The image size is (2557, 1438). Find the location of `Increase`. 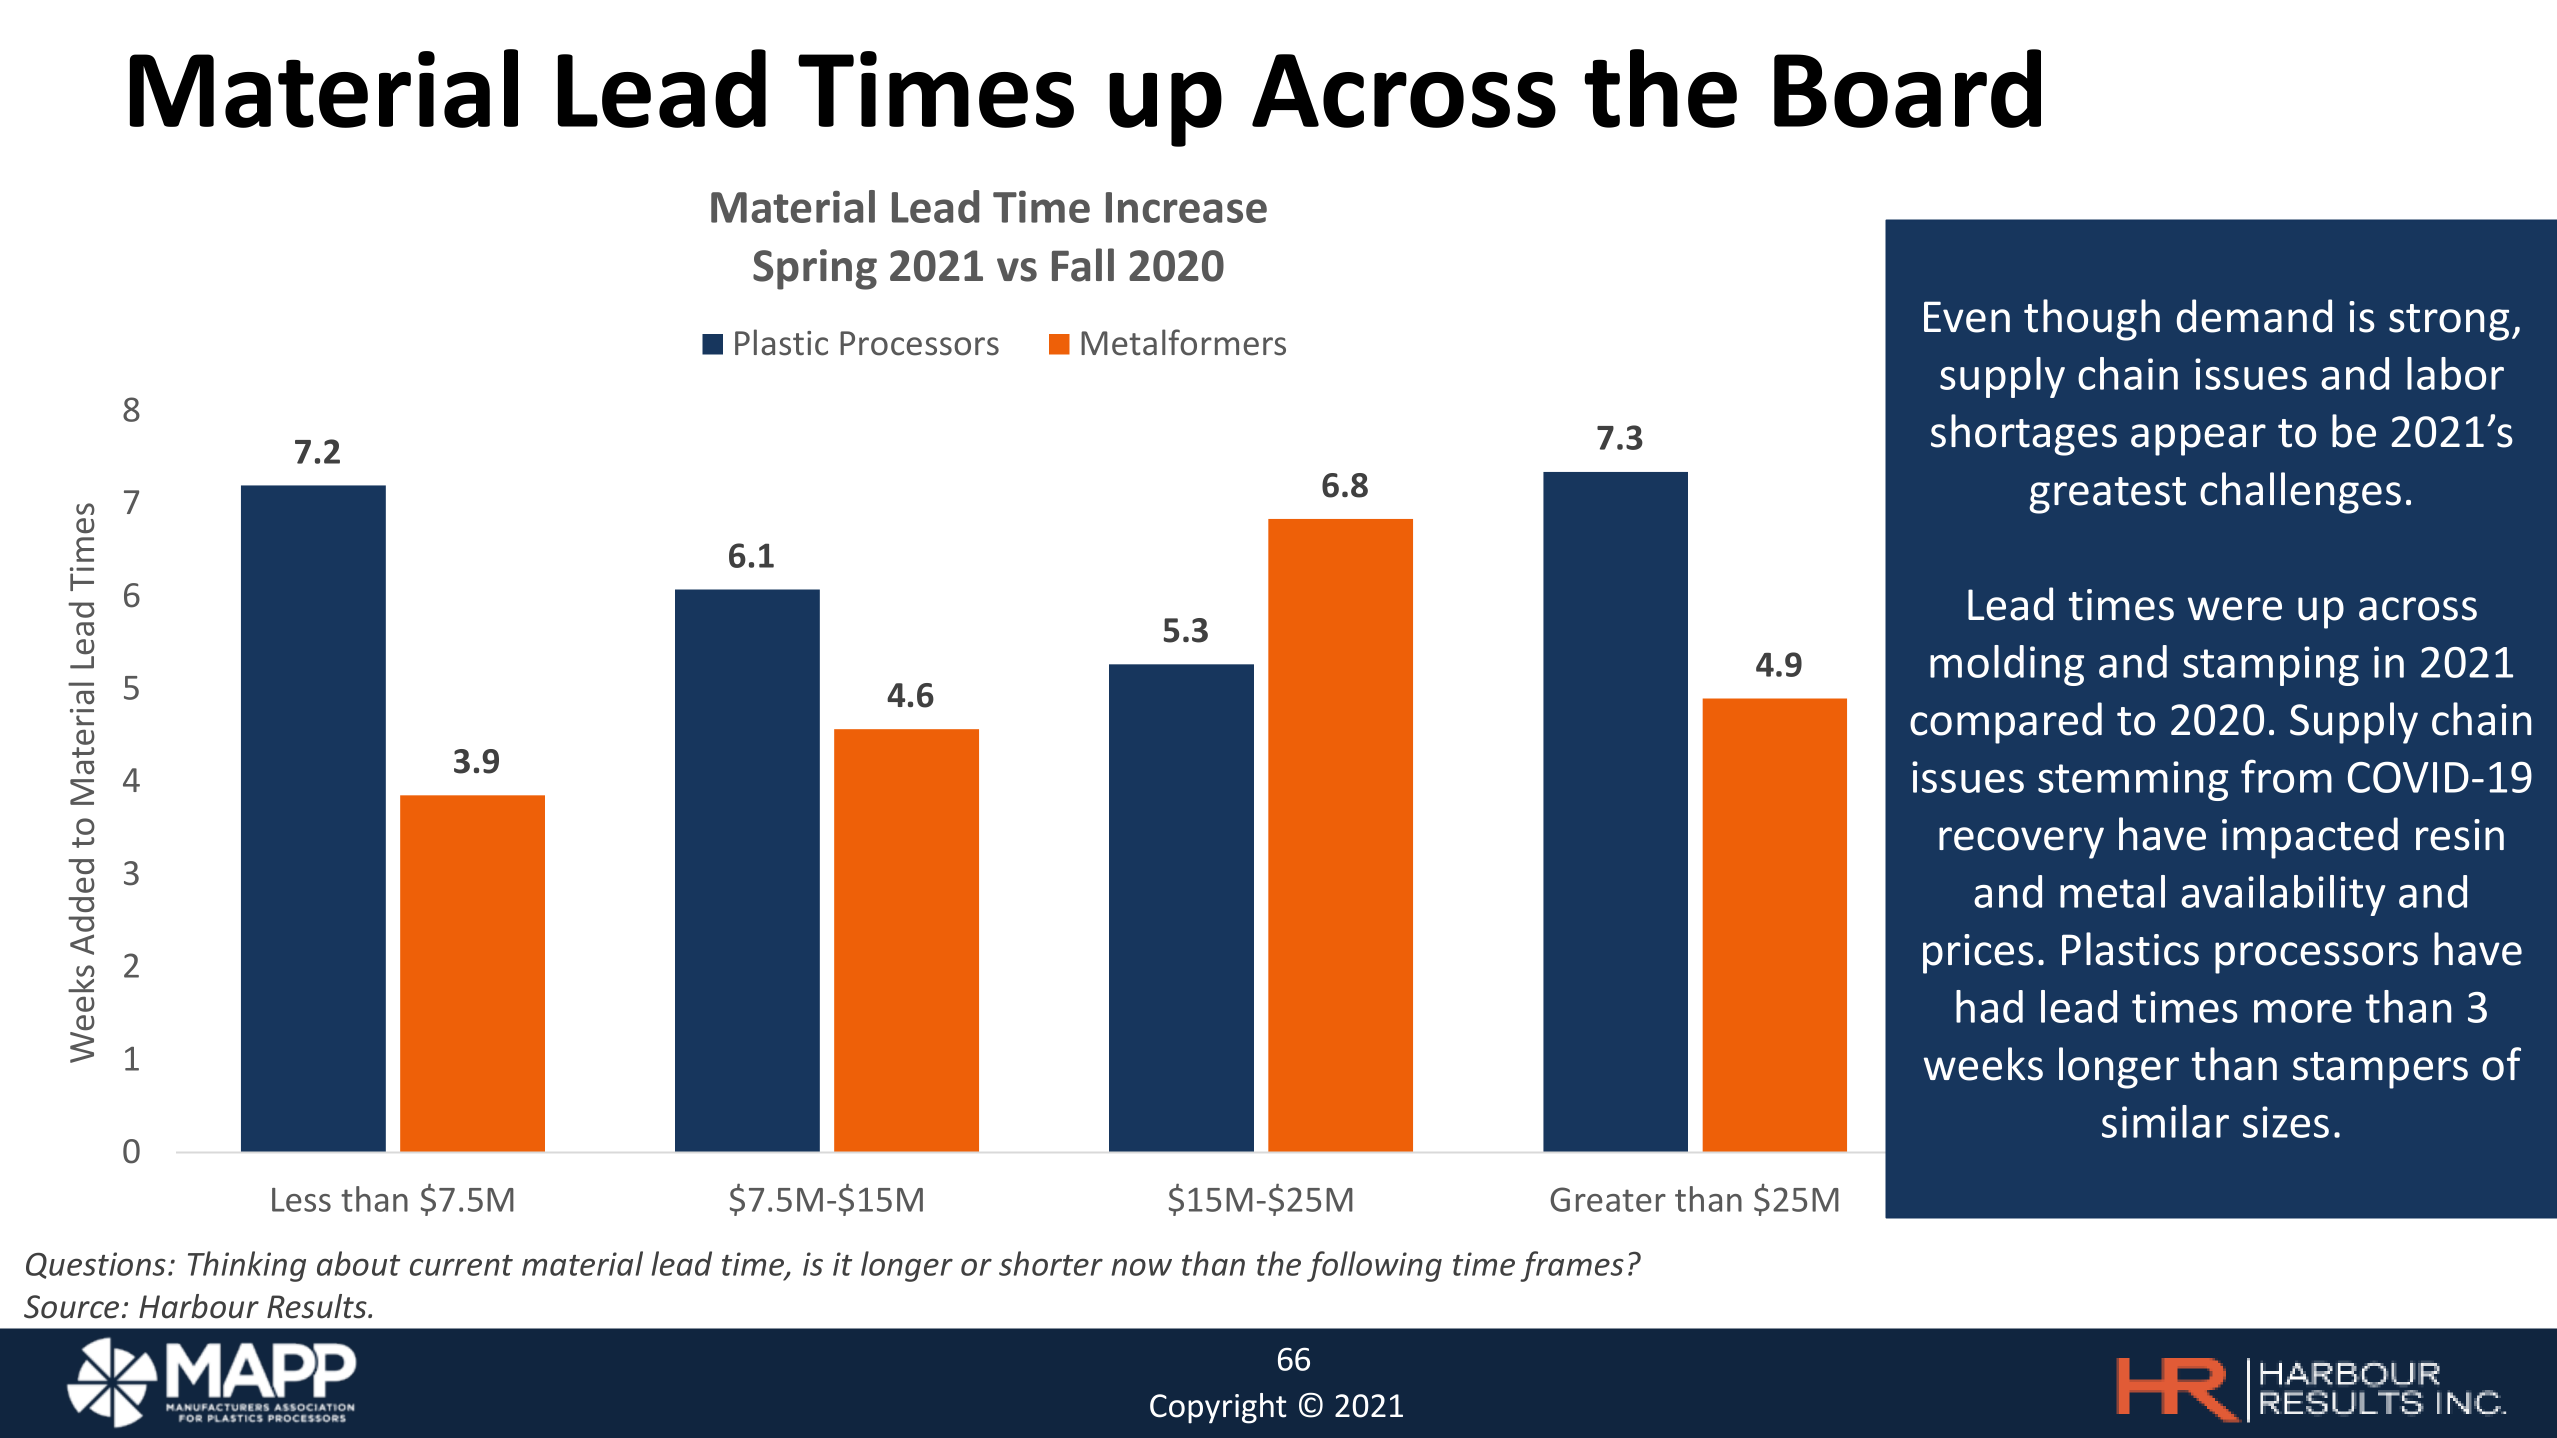

Increase is located at coordinates (1186, 207).
